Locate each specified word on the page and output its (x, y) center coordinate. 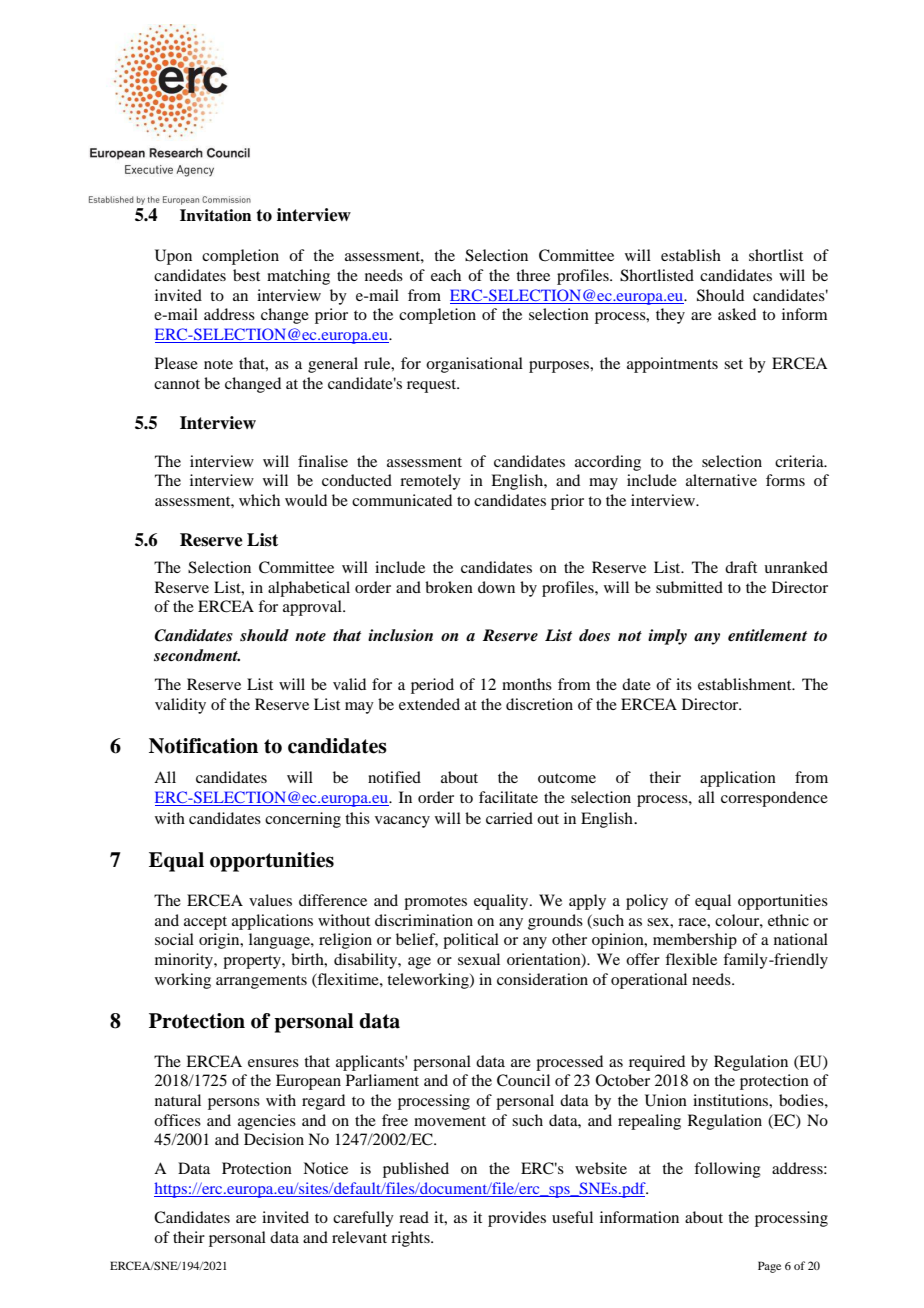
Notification (203, 746)
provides (517, 1219)
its (684, 684)
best (246, 275)
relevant (359, 1237)
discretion (539, 704)
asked (737, 314)
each (446, 275)
